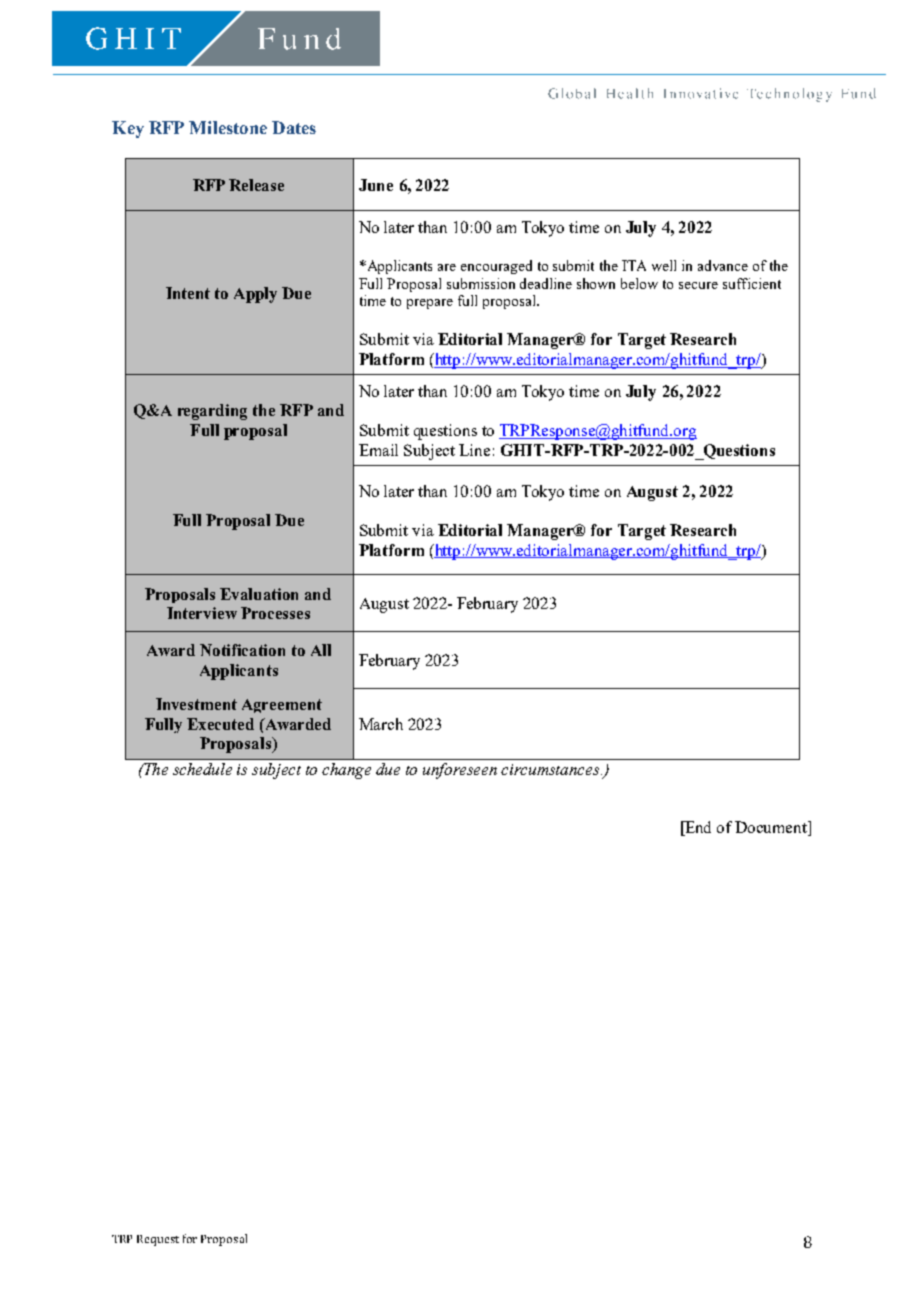  Describe the element at coordinates (723, 265) in the screenshot. I see `advance` at that location.
